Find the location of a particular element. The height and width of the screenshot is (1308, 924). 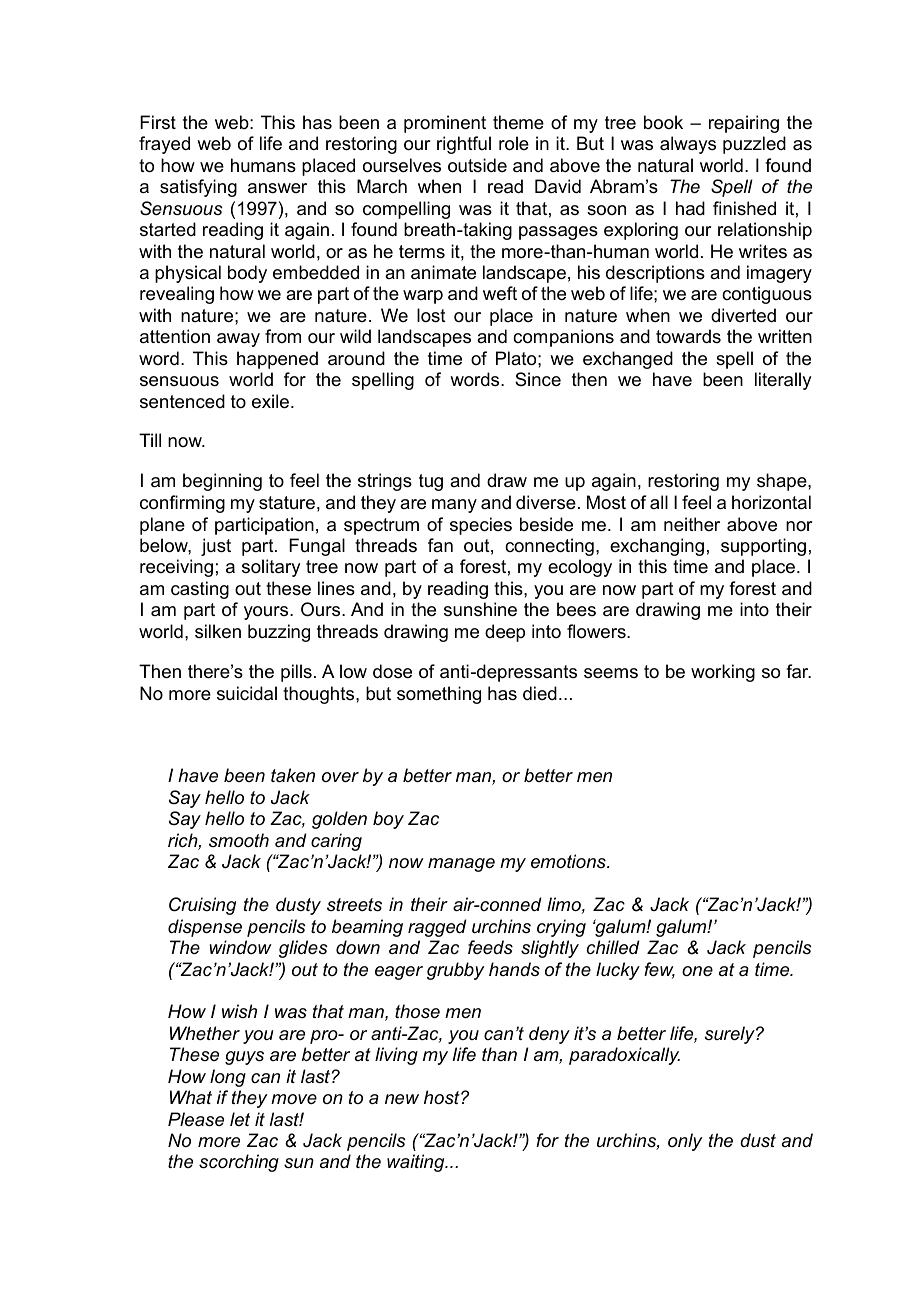

let is located at coordinates (240, 1119).
